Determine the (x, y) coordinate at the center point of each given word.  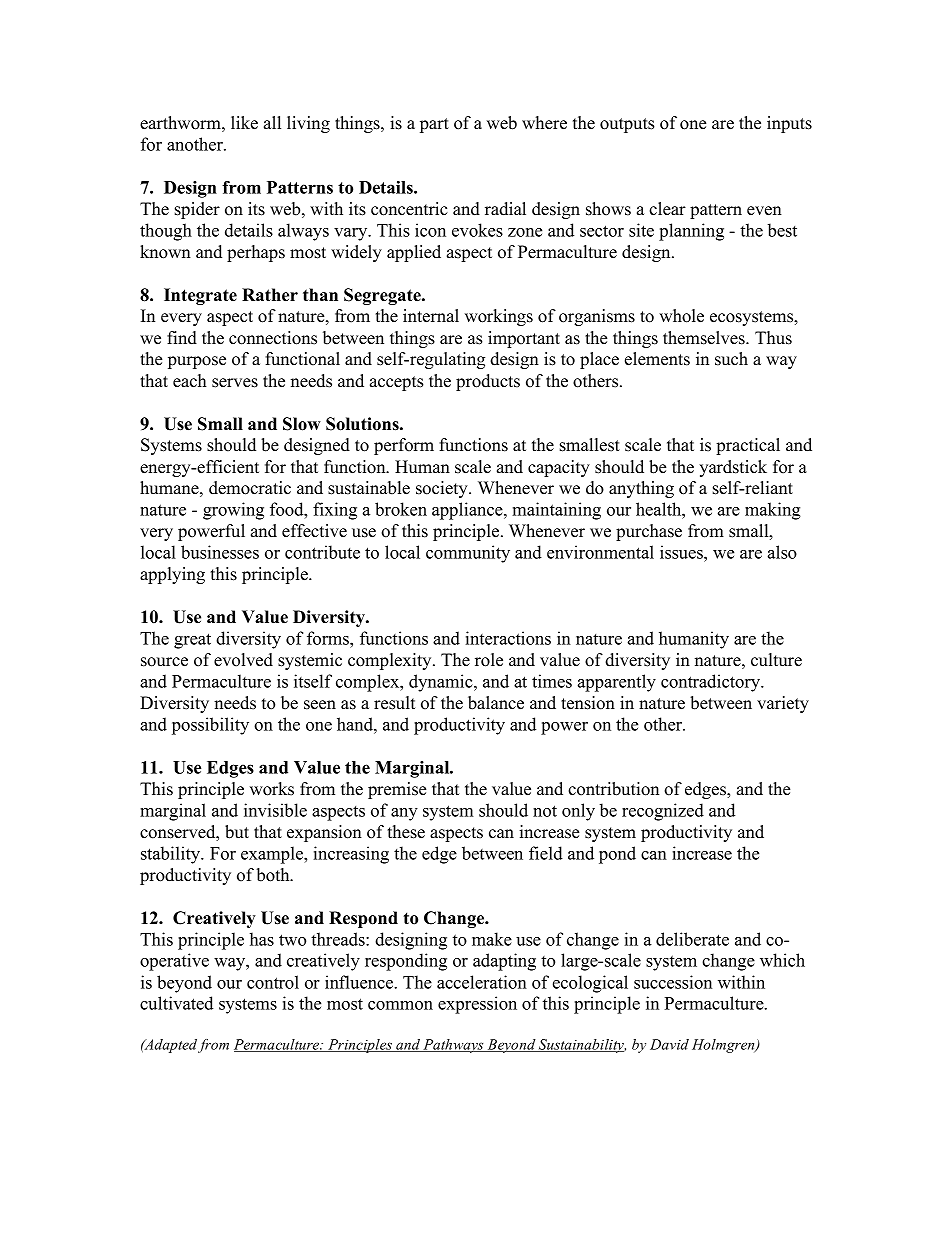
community (468, 554)
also (782, 552)
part (434, 125)
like (244, 123)
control (273, 982)
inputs (789, 124)
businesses (220, 552)
